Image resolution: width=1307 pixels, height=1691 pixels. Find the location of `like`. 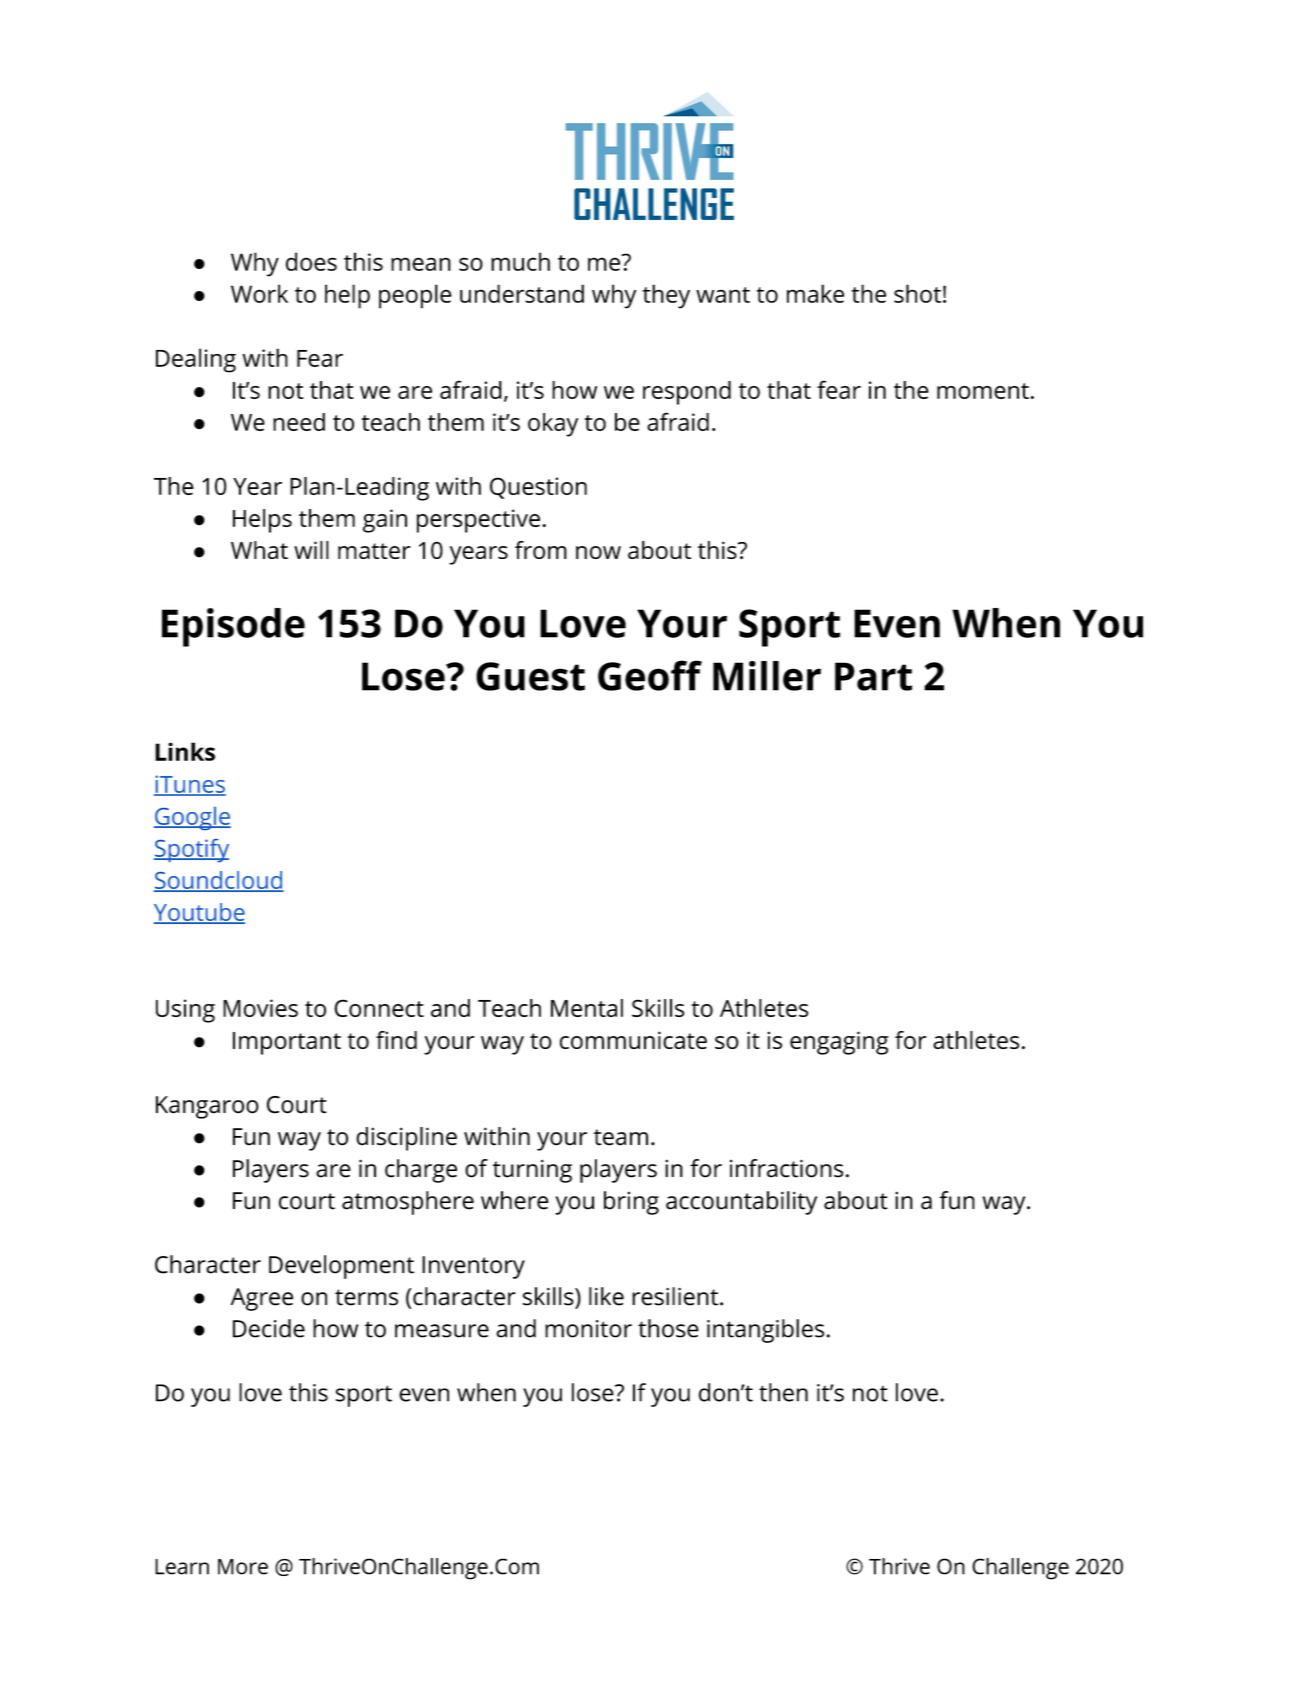

like is located at coordinates (606, 1296).
